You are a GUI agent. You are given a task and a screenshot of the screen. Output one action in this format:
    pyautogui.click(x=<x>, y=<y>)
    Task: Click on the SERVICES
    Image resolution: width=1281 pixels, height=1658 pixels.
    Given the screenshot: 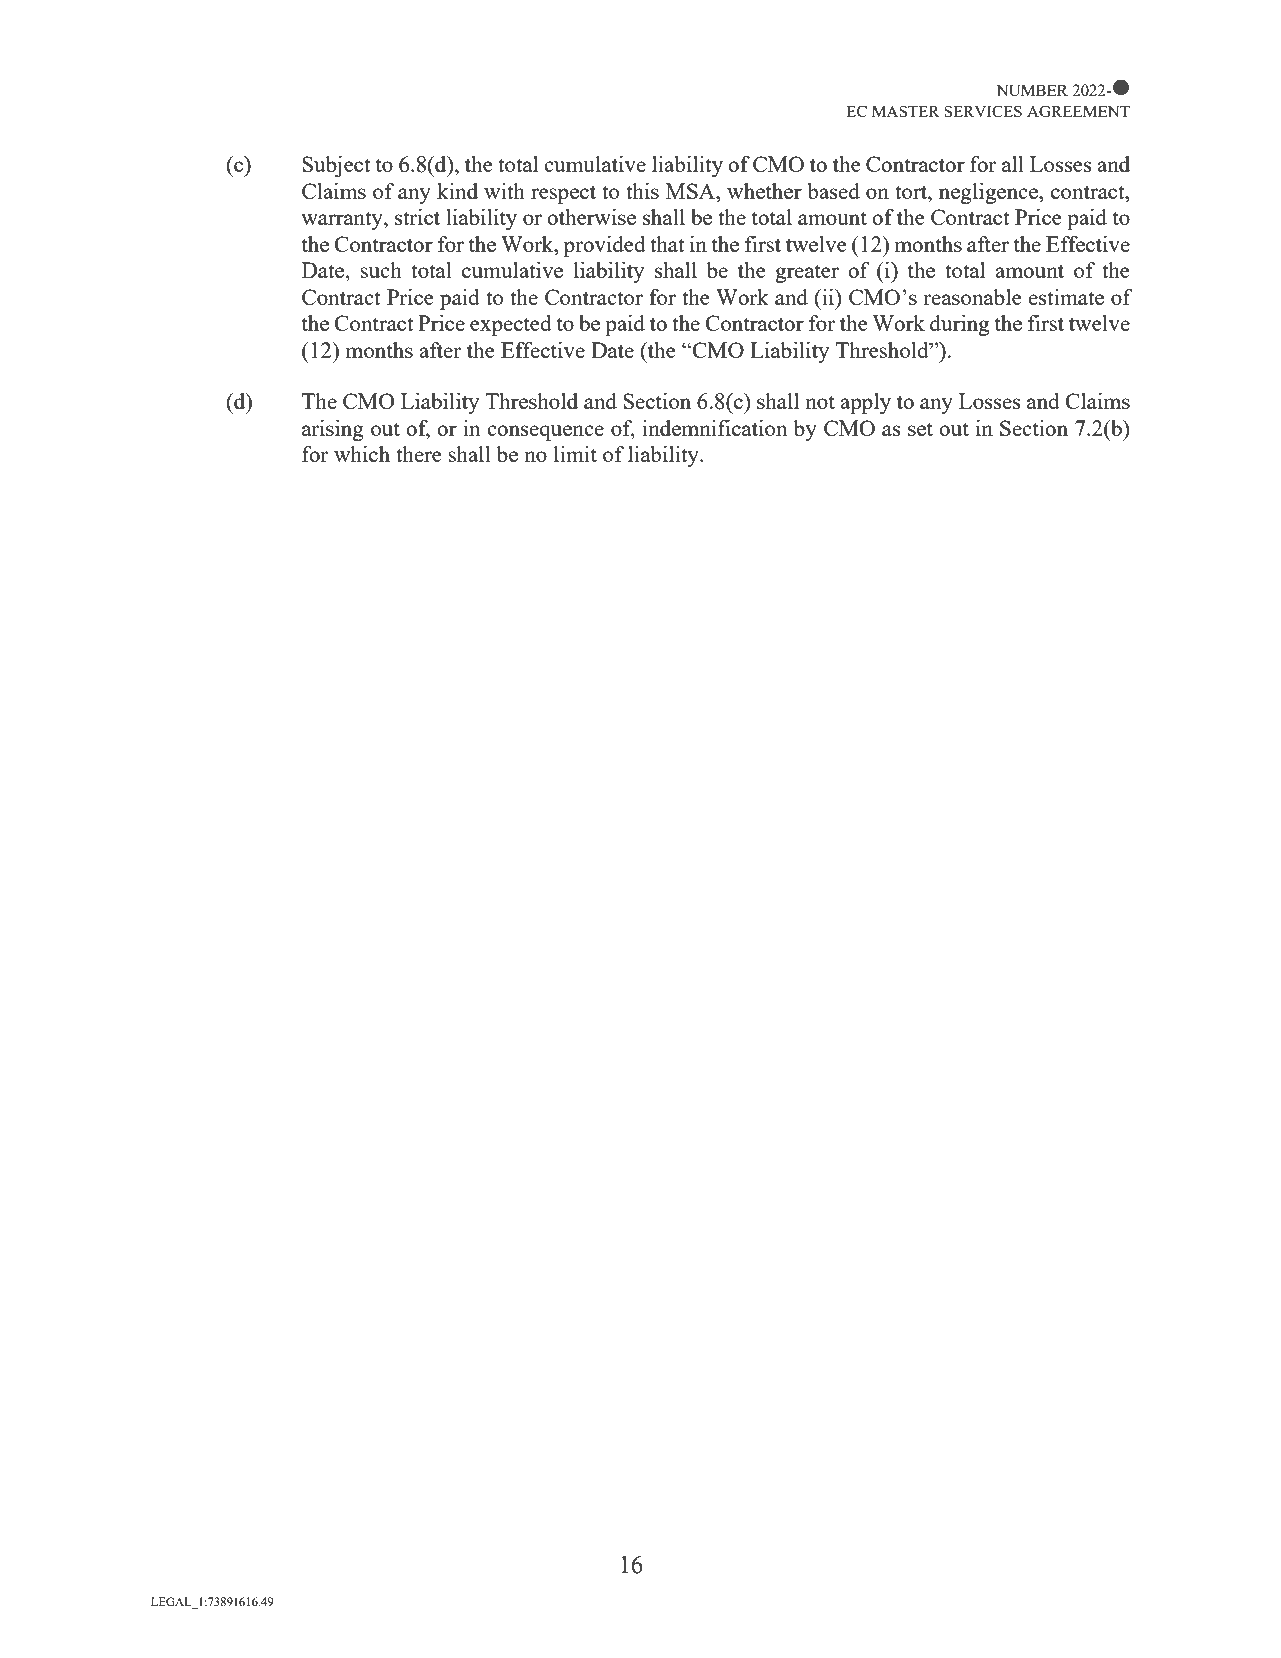 What is the action you would take?
    pyautogui.click(x=983, y=111)
